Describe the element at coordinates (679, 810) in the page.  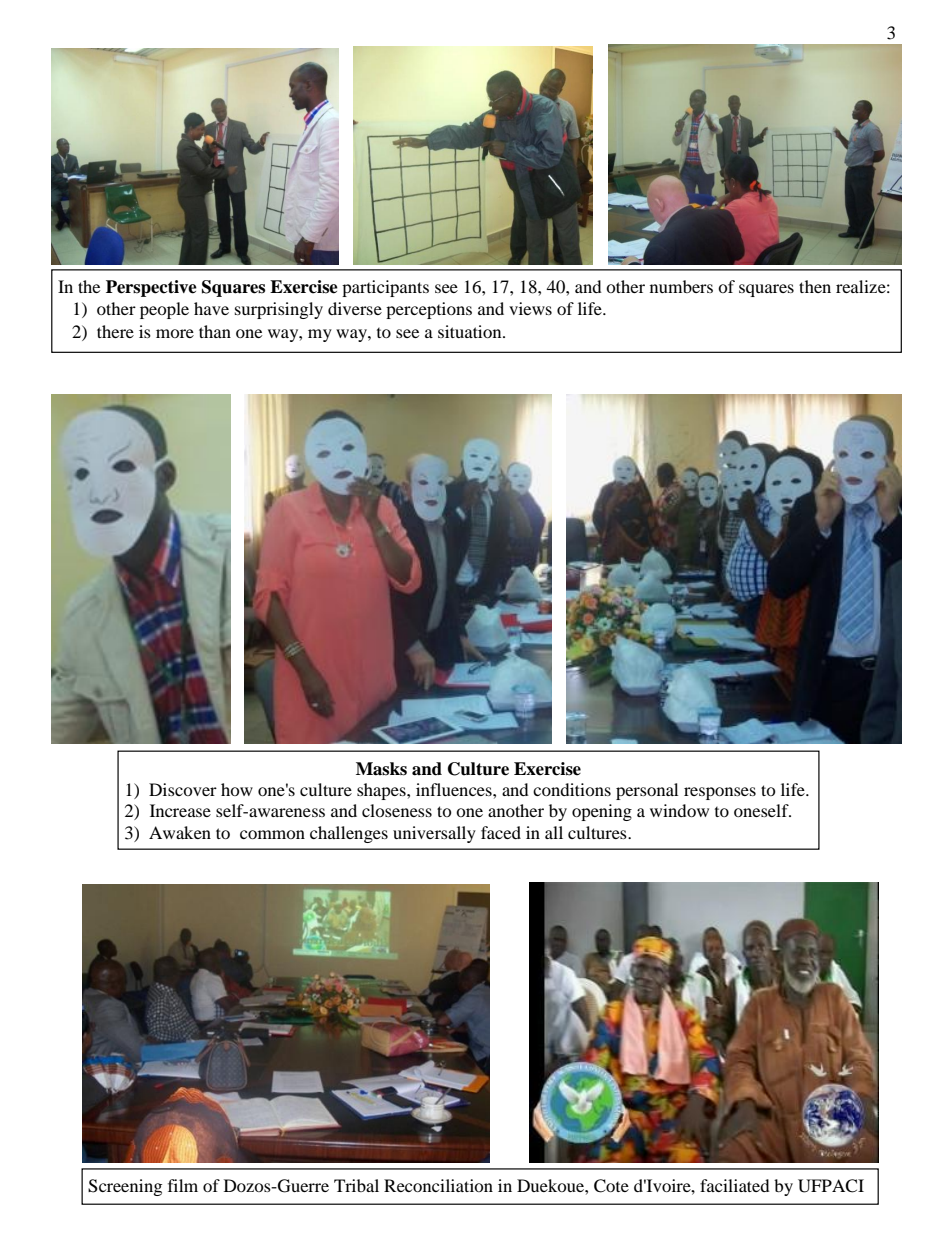
I see `window` at that location.
